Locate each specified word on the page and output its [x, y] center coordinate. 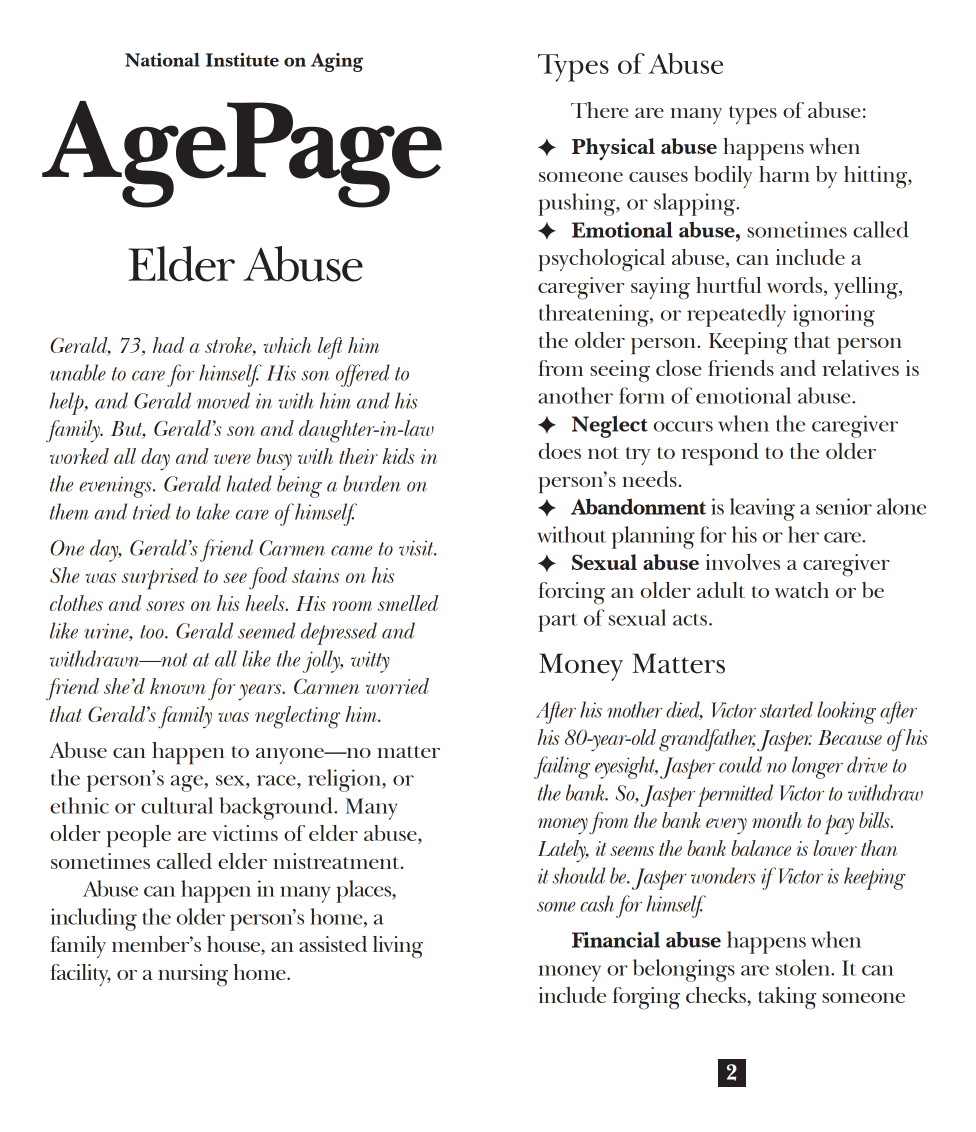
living [398, 947]
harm [784, 174]
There [600, 110]
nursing [193, 975]
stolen [804, 967]
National [162, 59]
